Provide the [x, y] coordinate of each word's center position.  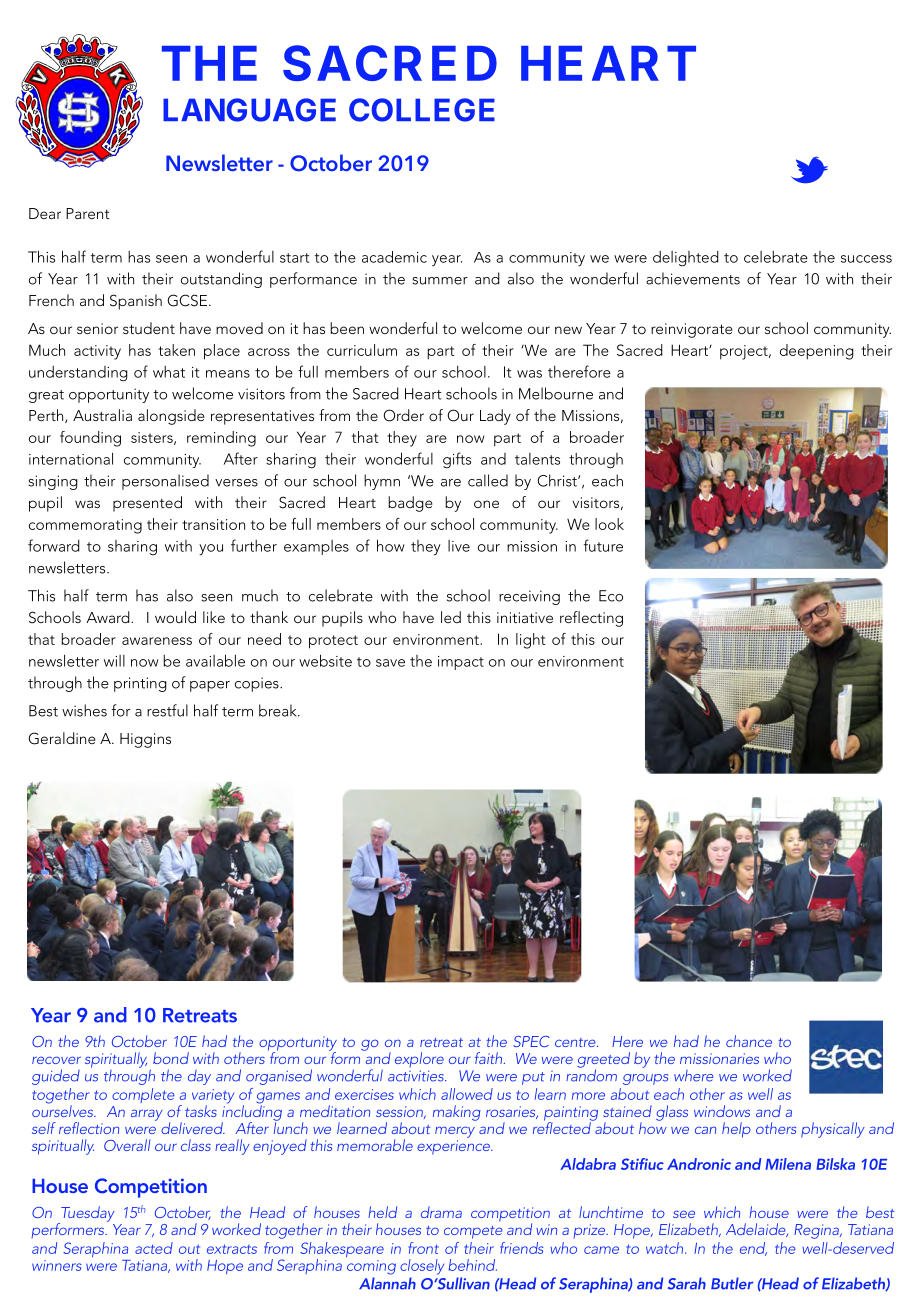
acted [154, 1248]
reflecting [591, 619]
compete [473, 1232]
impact [461, 663]
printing [140, 684]
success [866, 259]
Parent [88, 213]
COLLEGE [422, 110]
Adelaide [757, 1230]
